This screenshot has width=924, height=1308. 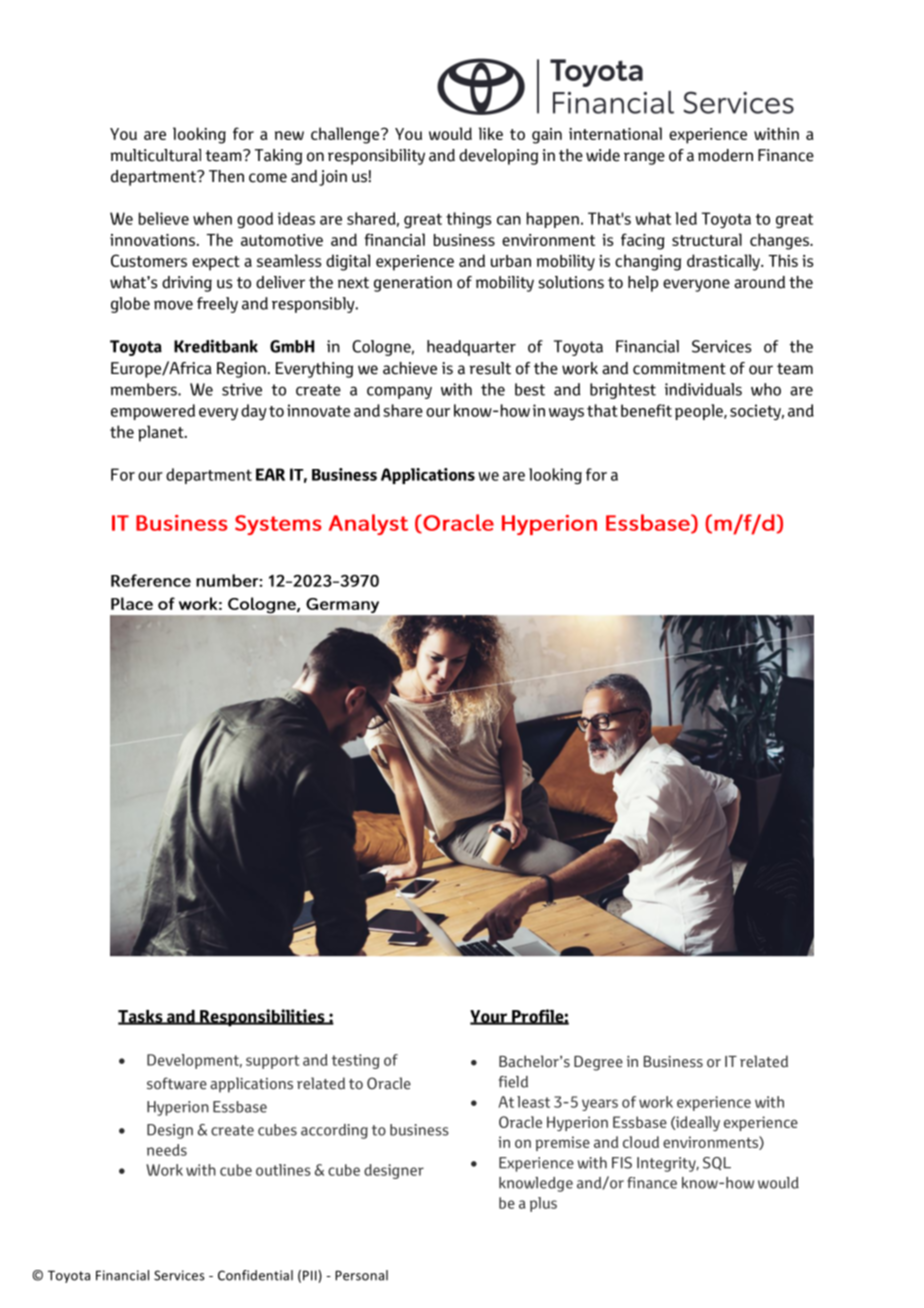 I want to click on plus, so click(x=543, y=1204).
